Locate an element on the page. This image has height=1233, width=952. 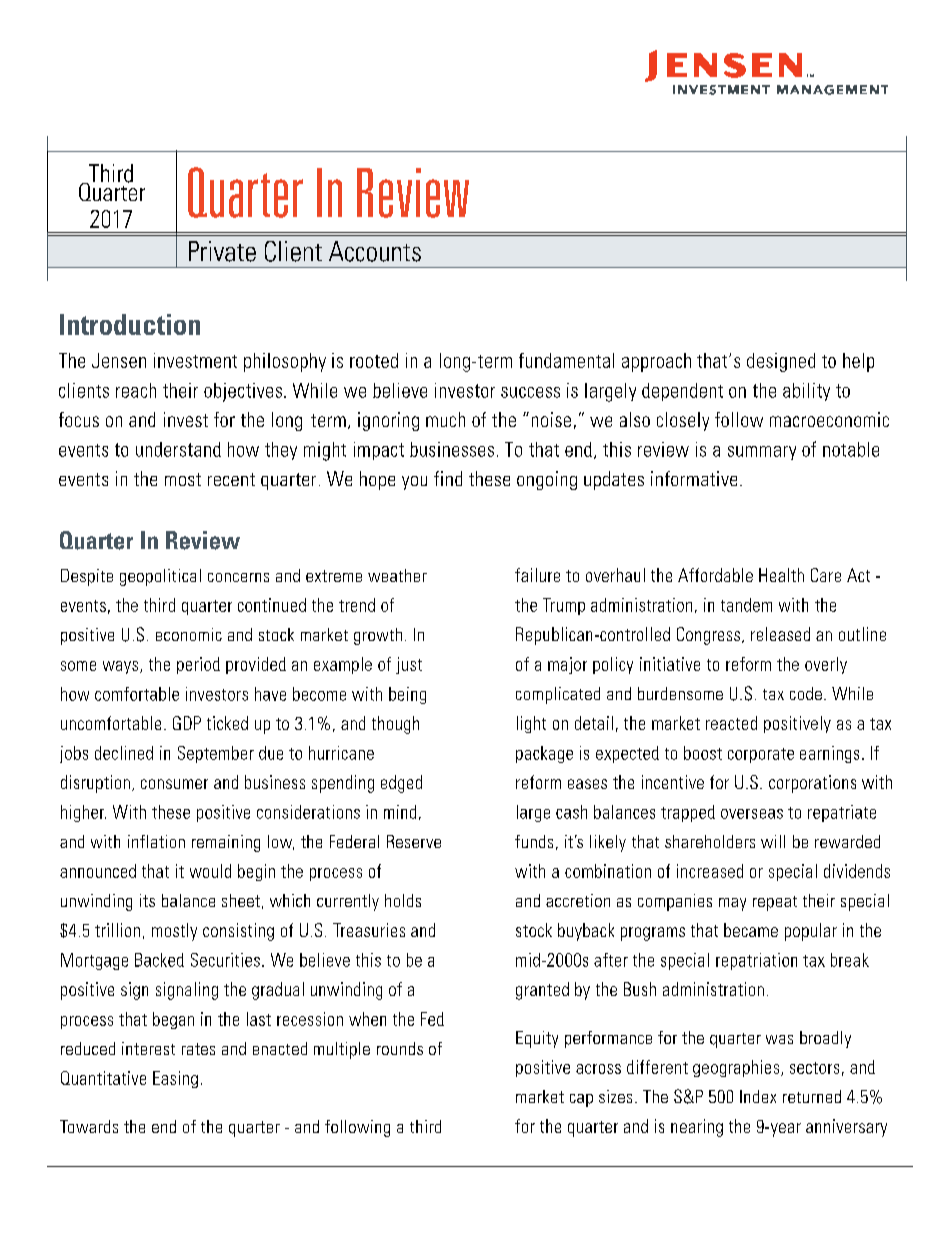
period is located at coordinates (198, 665).
